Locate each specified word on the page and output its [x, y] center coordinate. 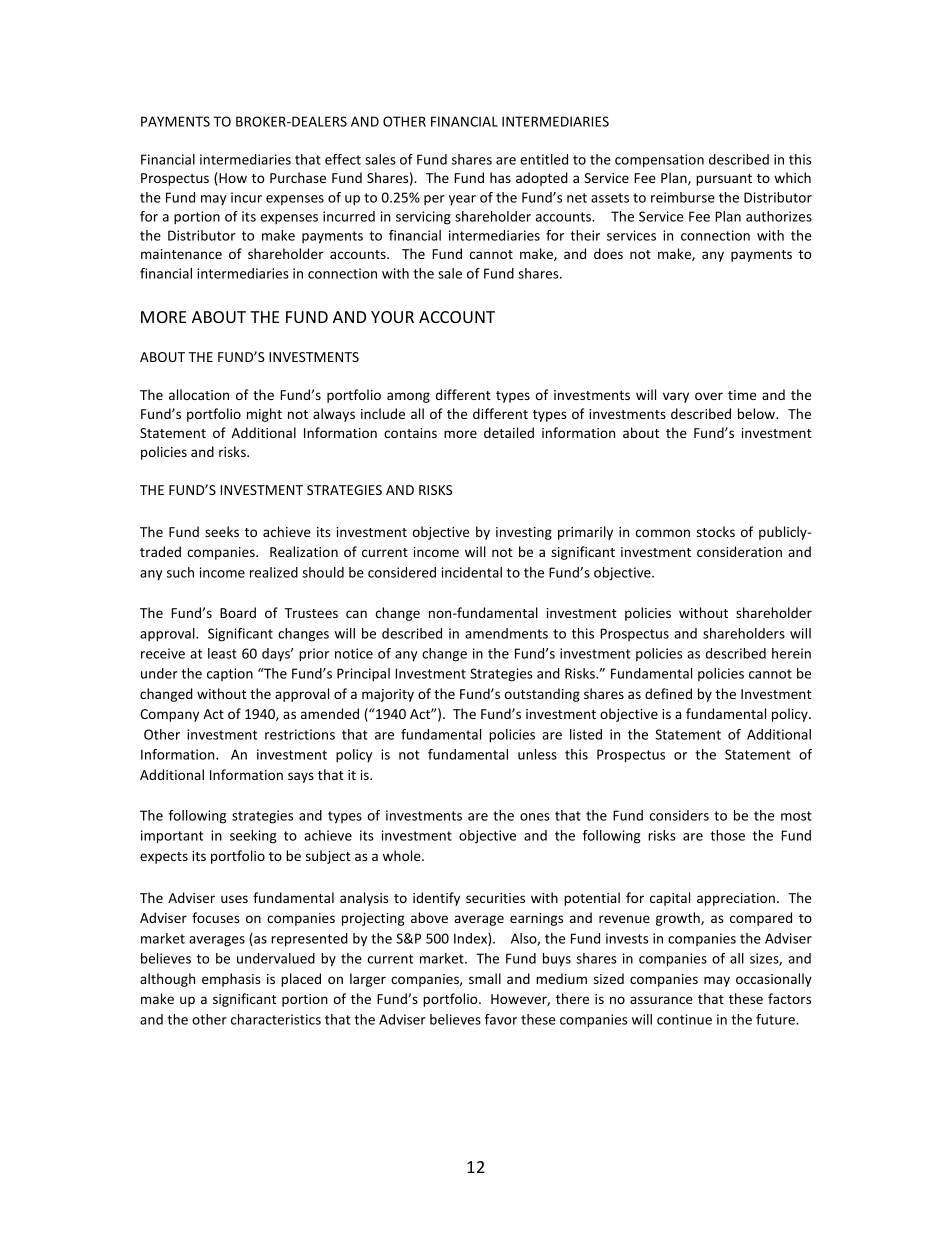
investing [524, 533]
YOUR [392, 317]
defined [668, 693]
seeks [222, 531]
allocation [199, 394]
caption [230, 674]
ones [535, 817]
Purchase [298, 177]
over [709, 396]
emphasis [231, 980]
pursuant [724, 180]
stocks [716, 531]
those [727, 835]
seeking [253, 837]
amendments [506, 633]
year [462, 200]
